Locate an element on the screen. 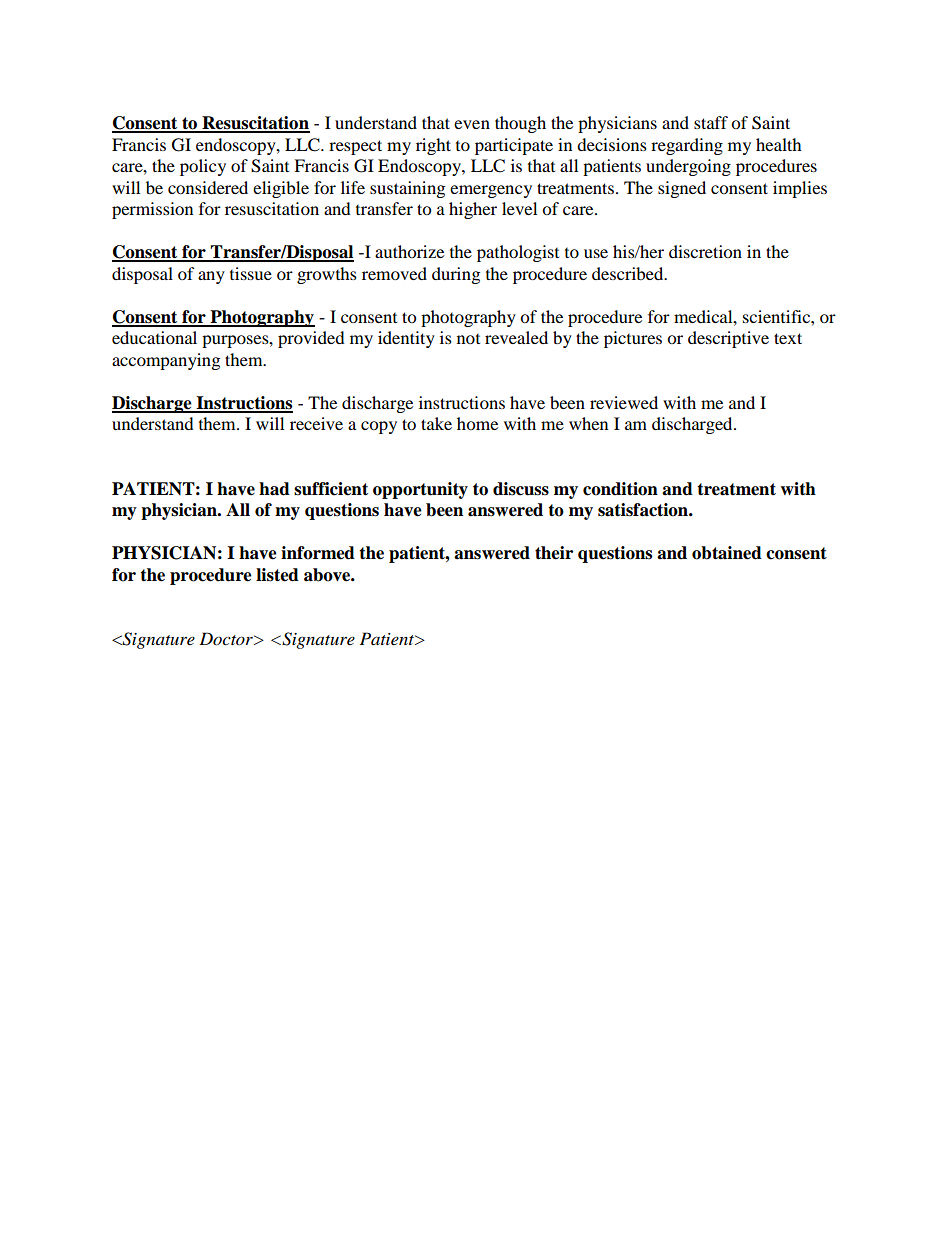 This screenshot has height=1233, width=952. accompanying is located at coordinates (166, 361).
